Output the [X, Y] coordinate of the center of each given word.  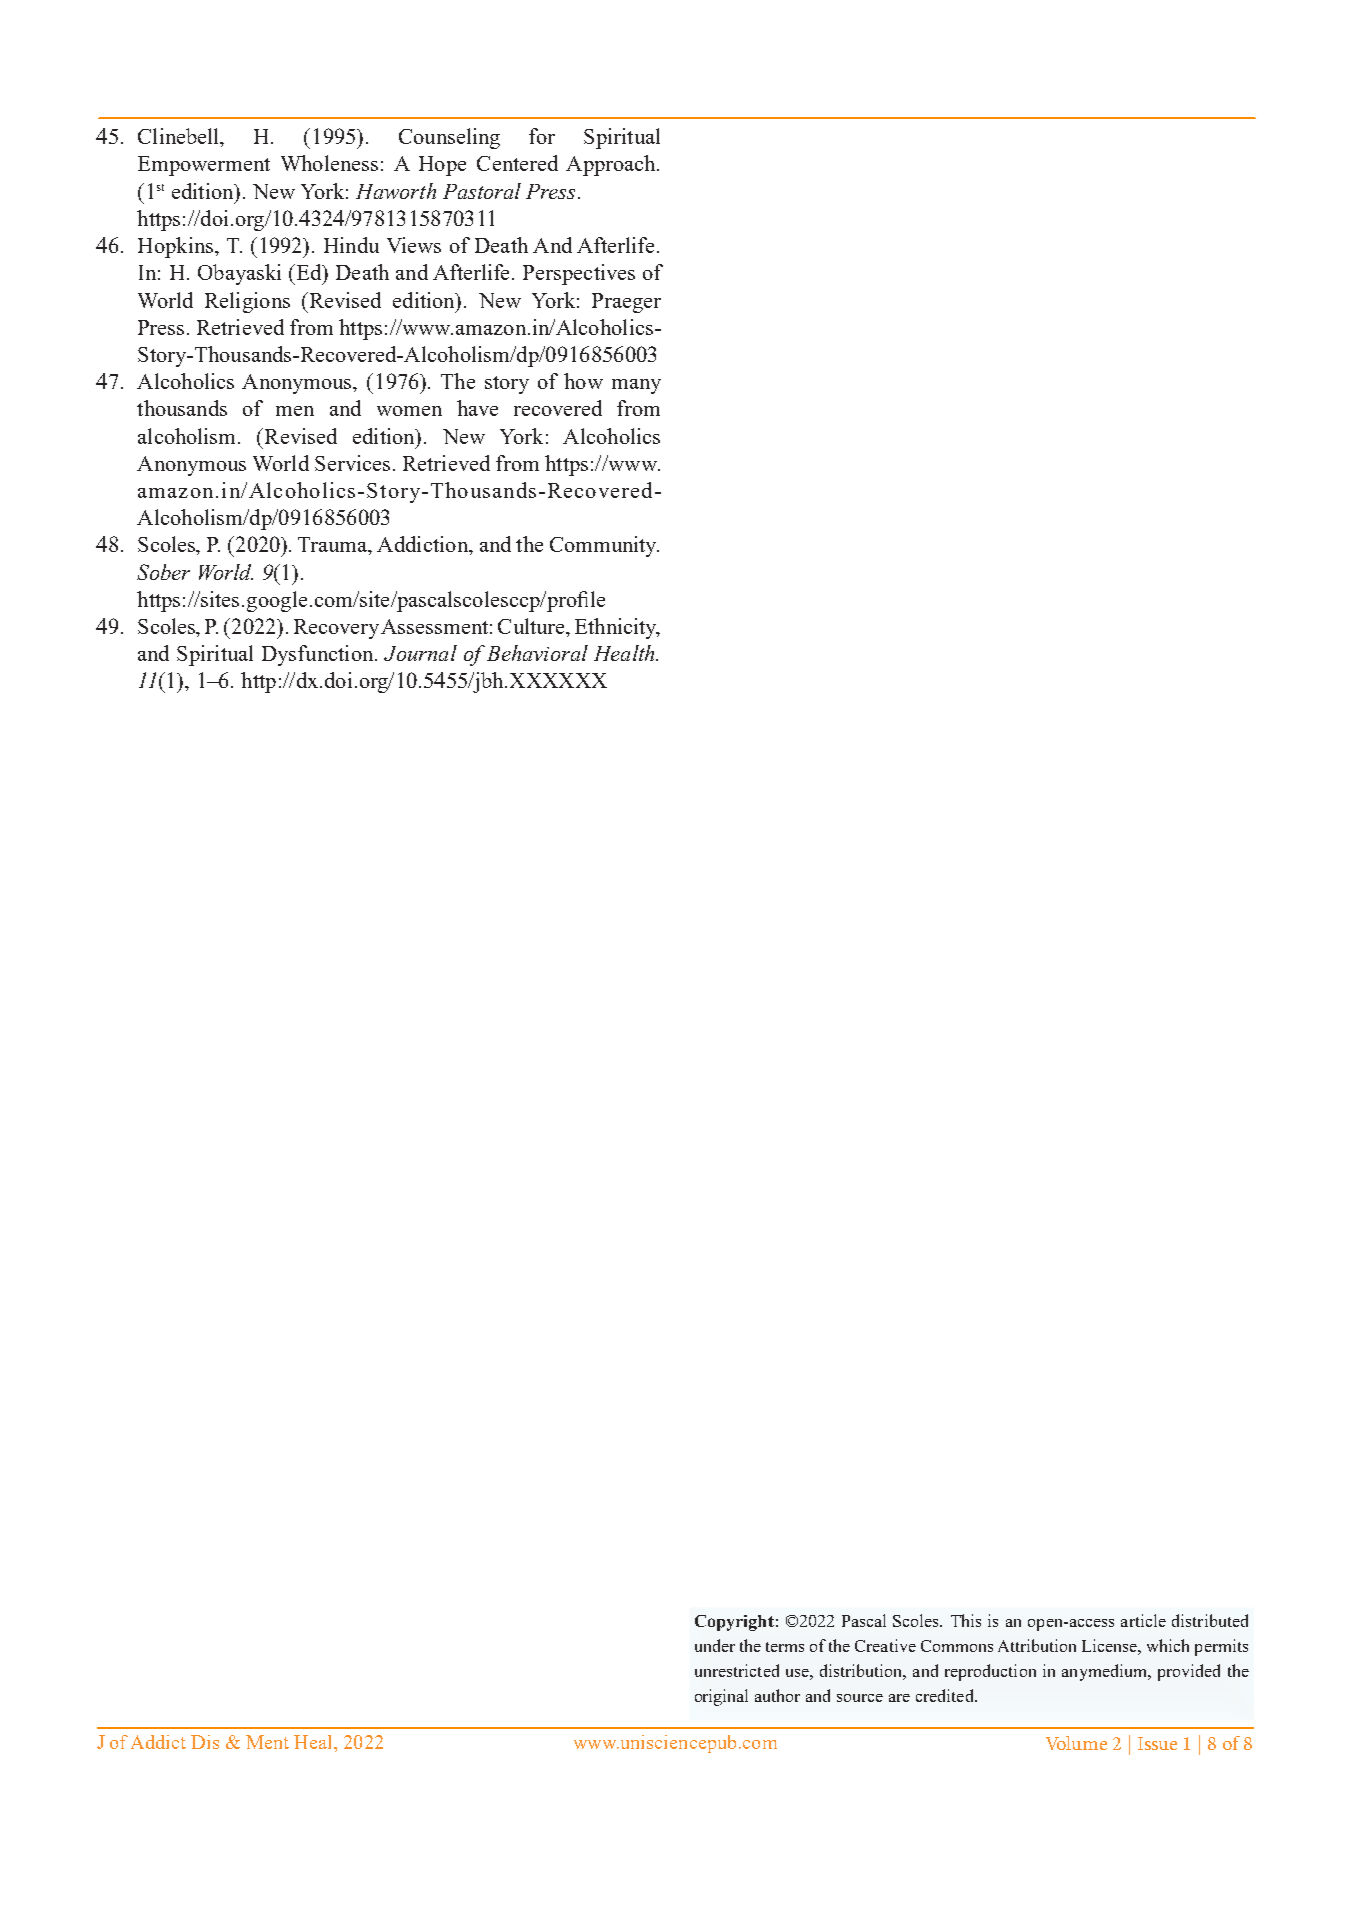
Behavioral [537, 653]
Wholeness [329, 163]
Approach [612, 165]
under [715, 1645]
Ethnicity [617, 628]
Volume [1076, 1743]
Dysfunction [319, 655]
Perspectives [579, 274]
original [721, 1697]
